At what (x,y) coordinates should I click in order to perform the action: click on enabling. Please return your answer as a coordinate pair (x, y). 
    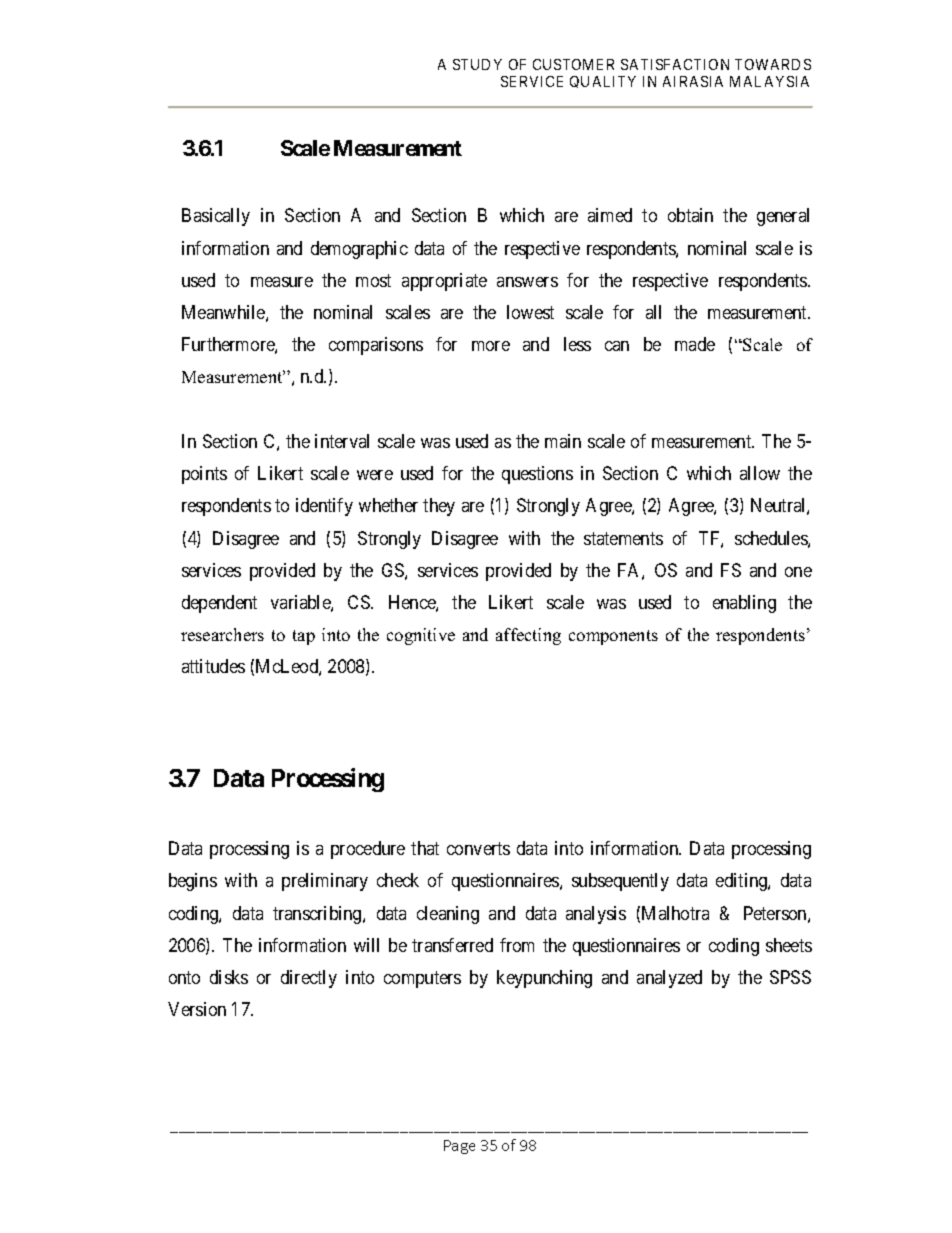
    Looking at the image, I should click on (744, 604).
